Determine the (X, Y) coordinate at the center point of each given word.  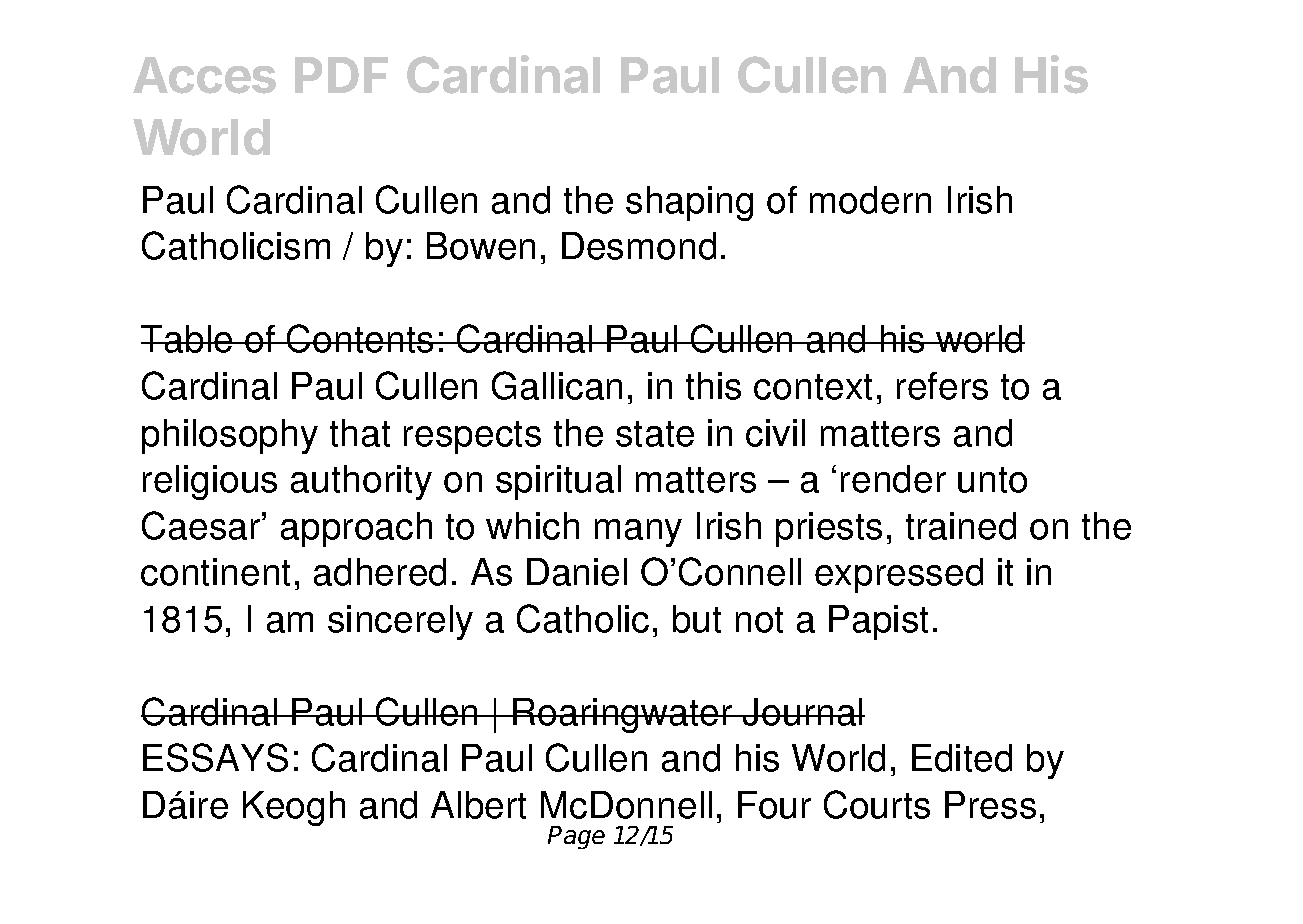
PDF (341, 75)
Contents (360, 338)
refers (942, 386)
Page (576, 837)
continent (215, 572)
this (713, 386)
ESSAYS (215, 757)
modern (870, 200)
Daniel (577, 572)
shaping (689, 203)
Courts (877, 804)
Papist (878, 622)
